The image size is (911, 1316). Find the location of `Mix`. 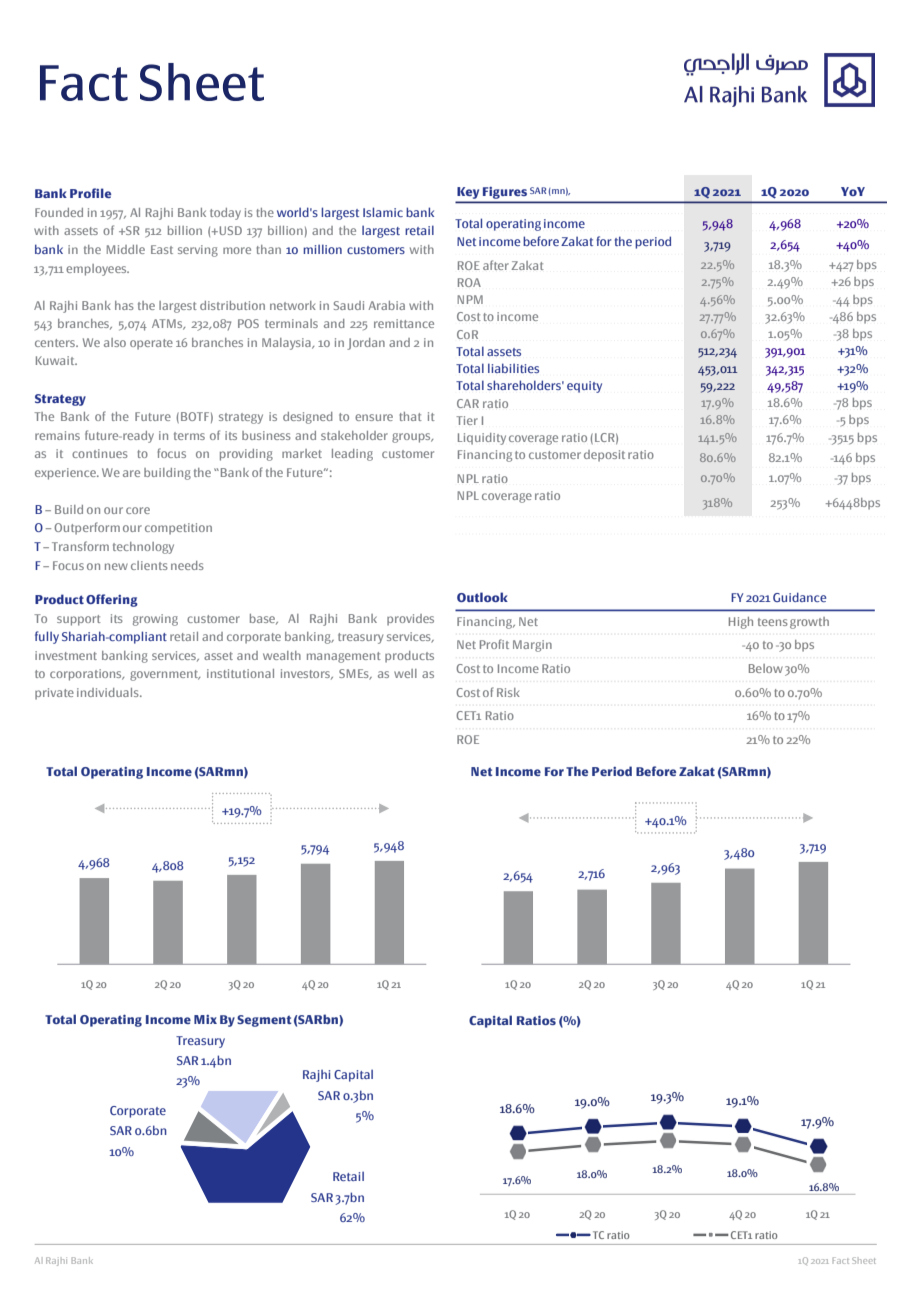

Mix is located at coordinates (205, 1019).
